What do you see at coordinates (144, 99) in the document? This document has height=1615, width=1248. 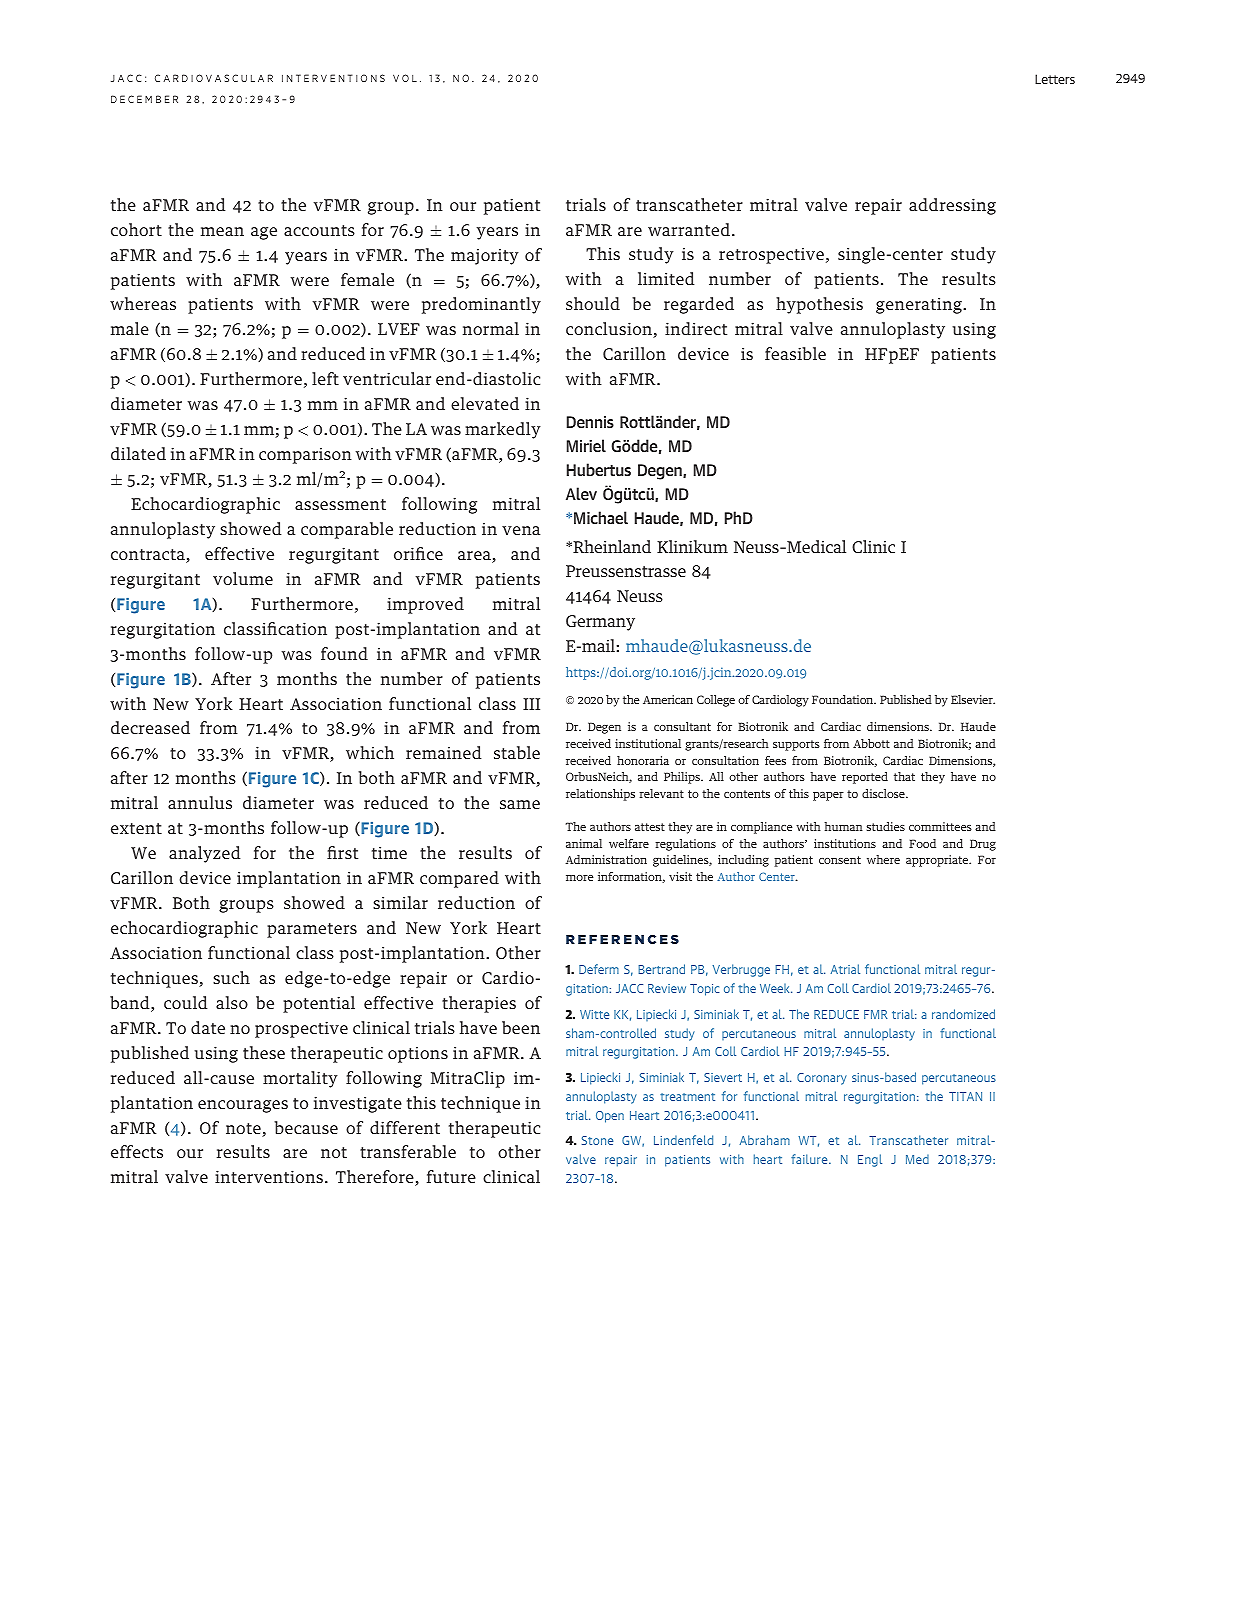 I see `DECEMBER` at bounding box center [144, 99].
